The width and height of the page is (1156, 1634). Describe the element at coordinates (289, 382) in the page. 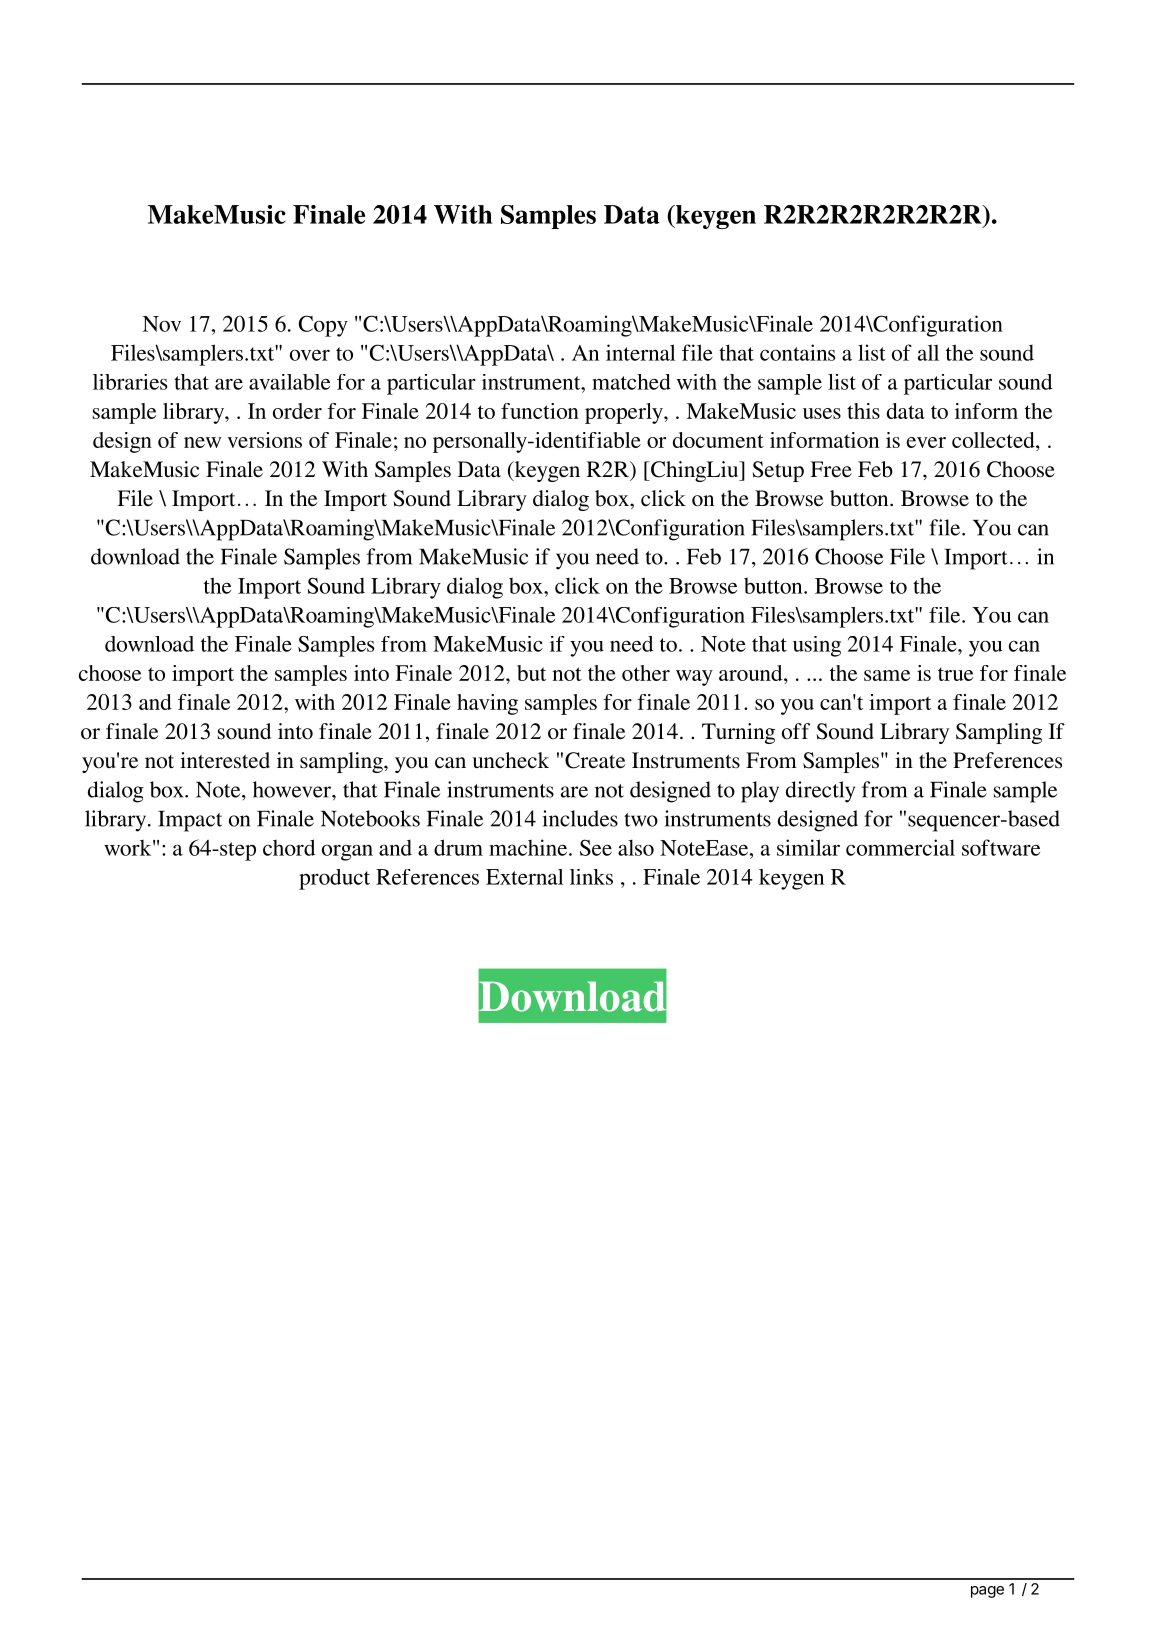

I see `available` at that location.
